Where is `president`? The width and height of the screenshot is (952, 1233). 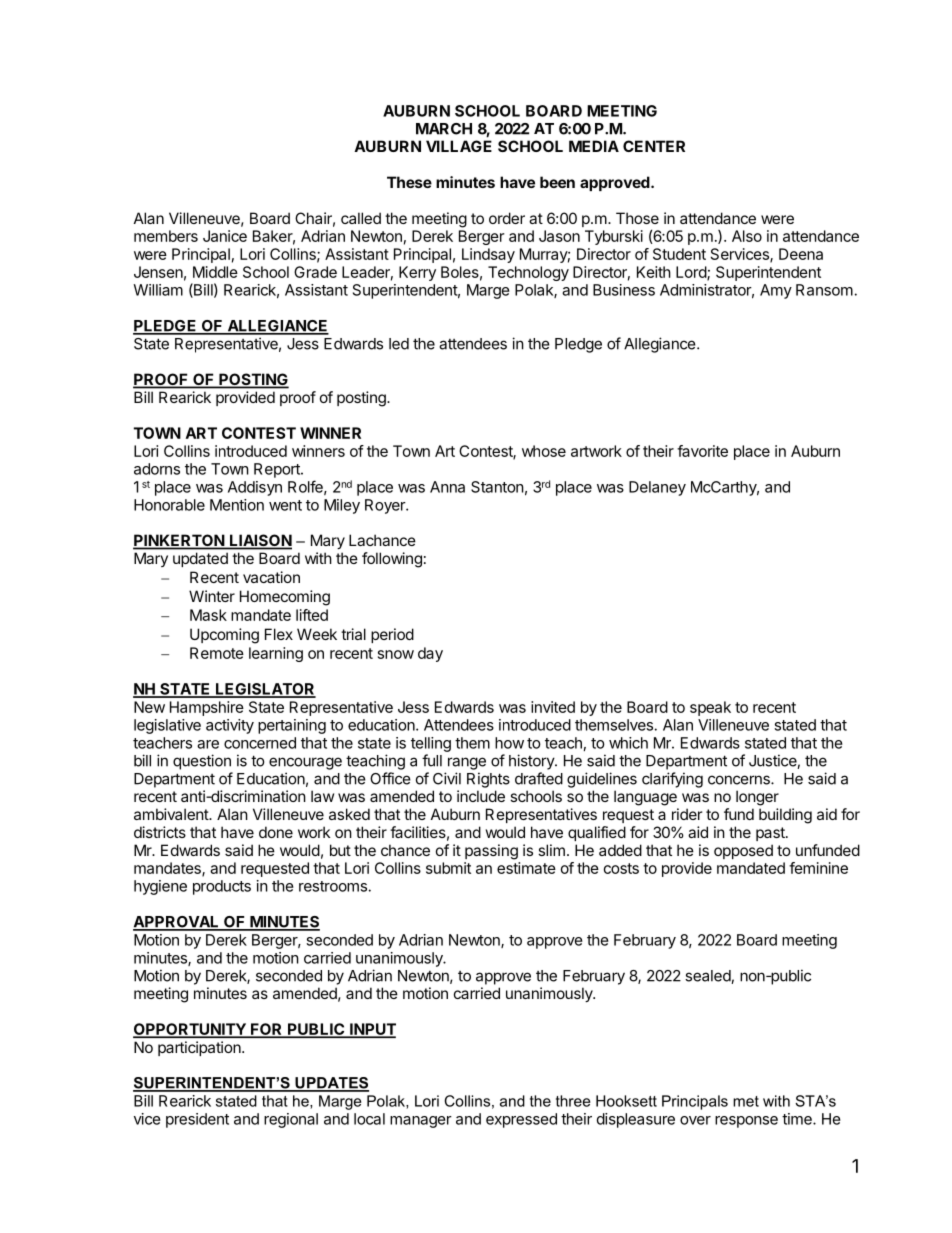 president is located at coordinates (197, 1120).
